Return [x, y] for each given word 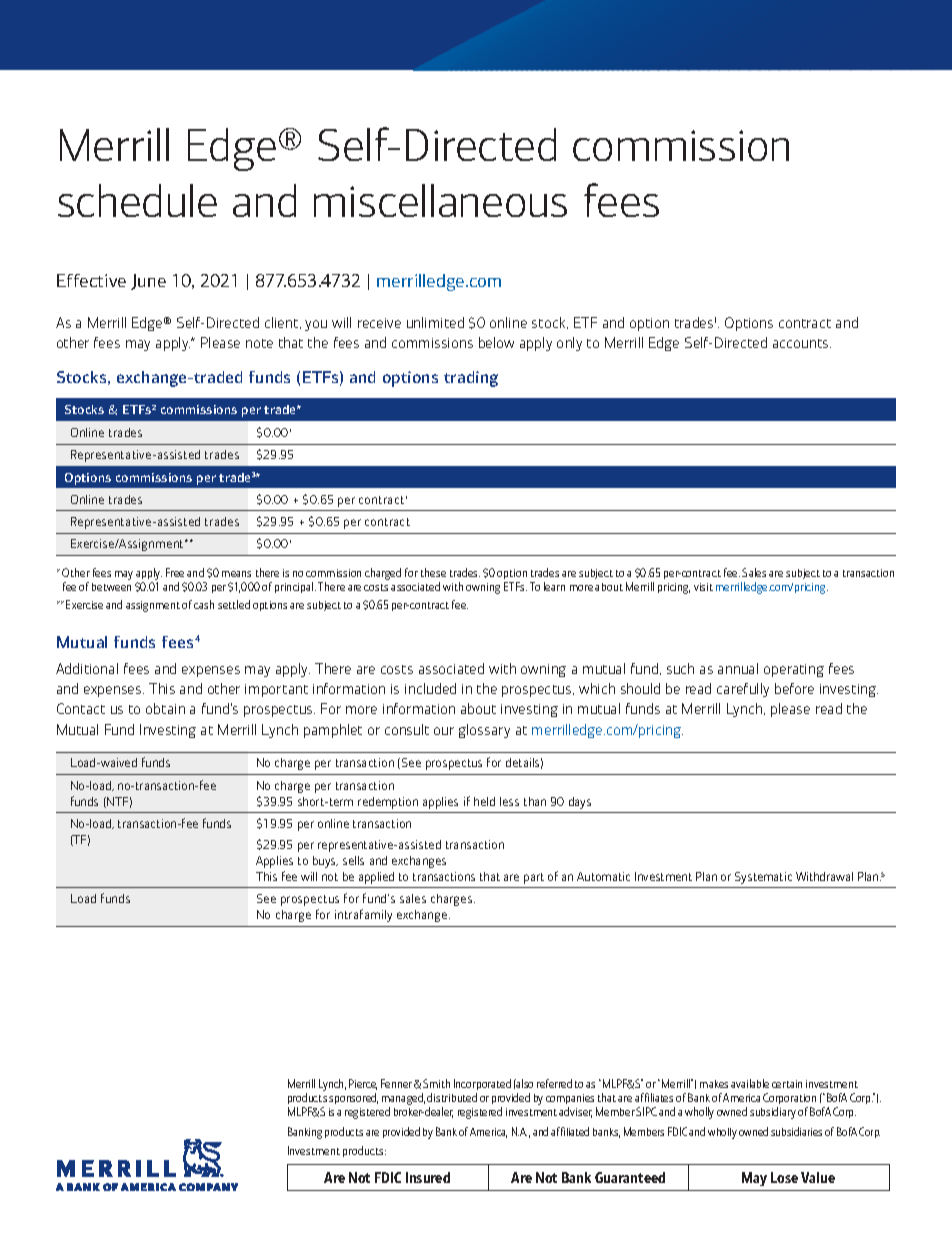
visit [703, 587]
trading [471, 379]
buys [325, 862]
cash [204, 604]
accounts [802, 343]
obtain [165, 708]
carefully [743, 690]
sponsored [353, 1098]
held [484, 801]
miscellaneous [440, 200]
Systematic [763, 878]
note [259, 343]
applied [376, 878]
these [433, 572]
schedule [137, 200]
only [569, 344]
